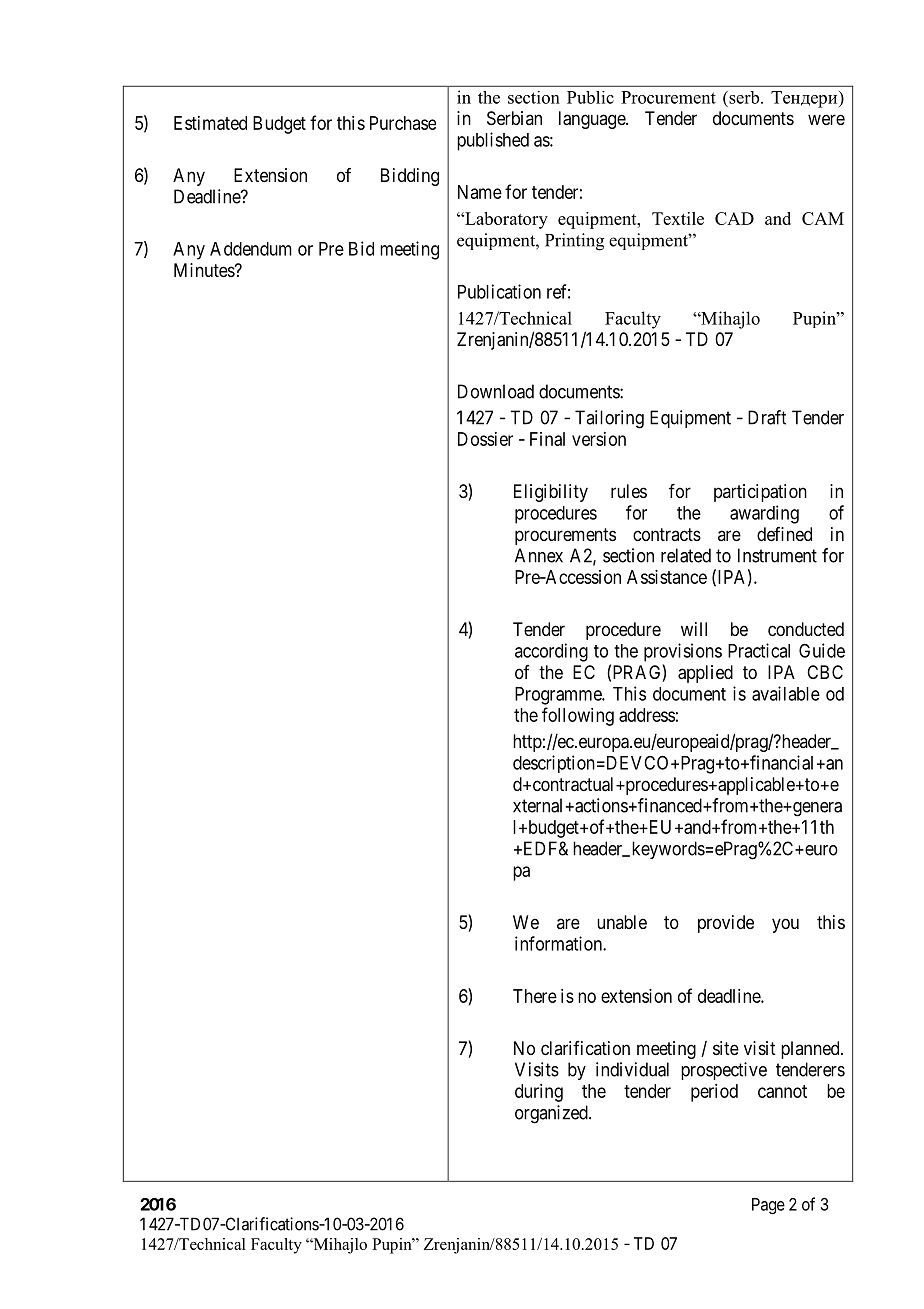  Describe the element at coordinates (493, 141) in the screenshot. I see `published` at that location.
